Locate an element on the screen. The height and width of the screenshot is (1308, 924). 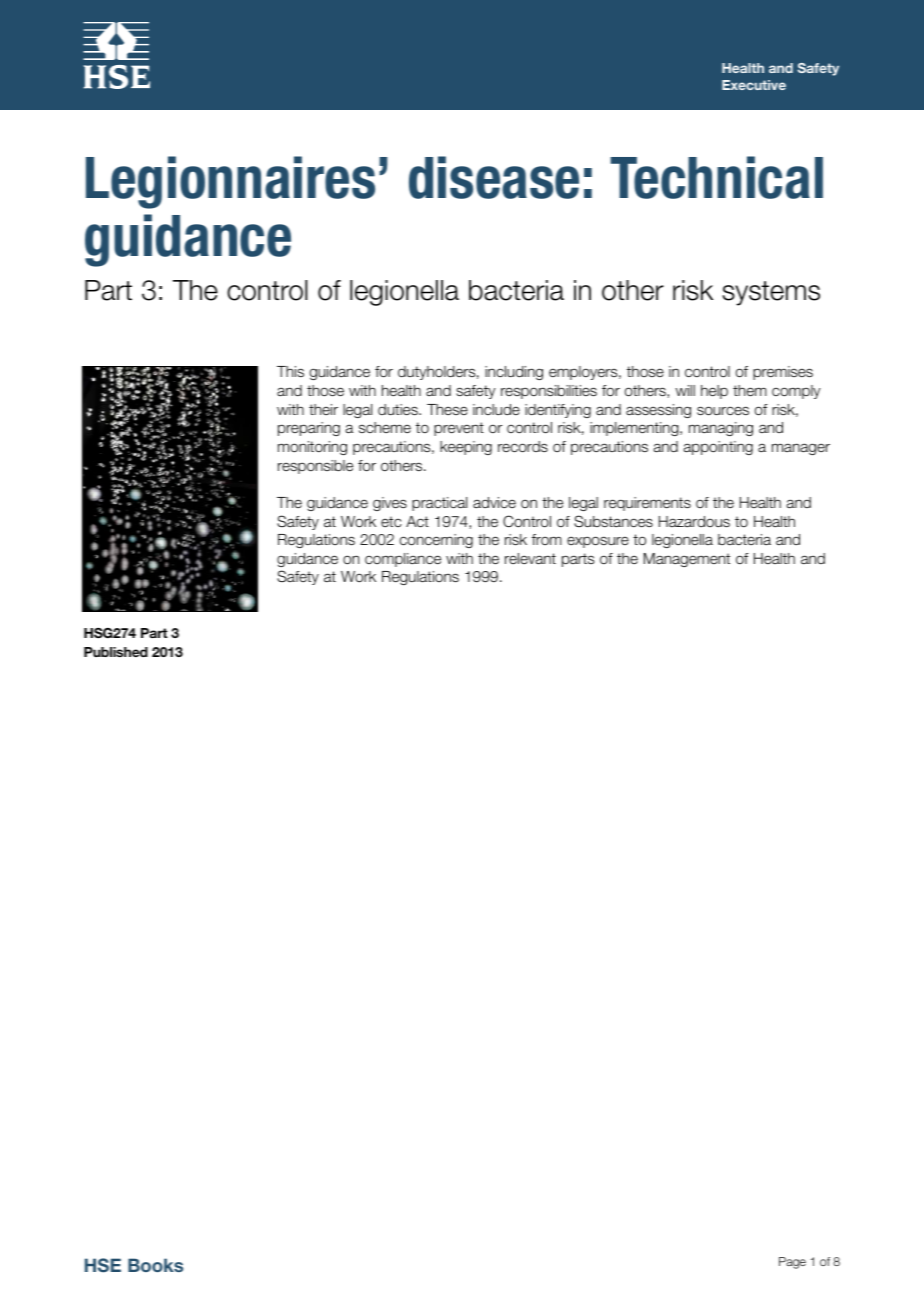
Published is located at coordinates (116, 652).
